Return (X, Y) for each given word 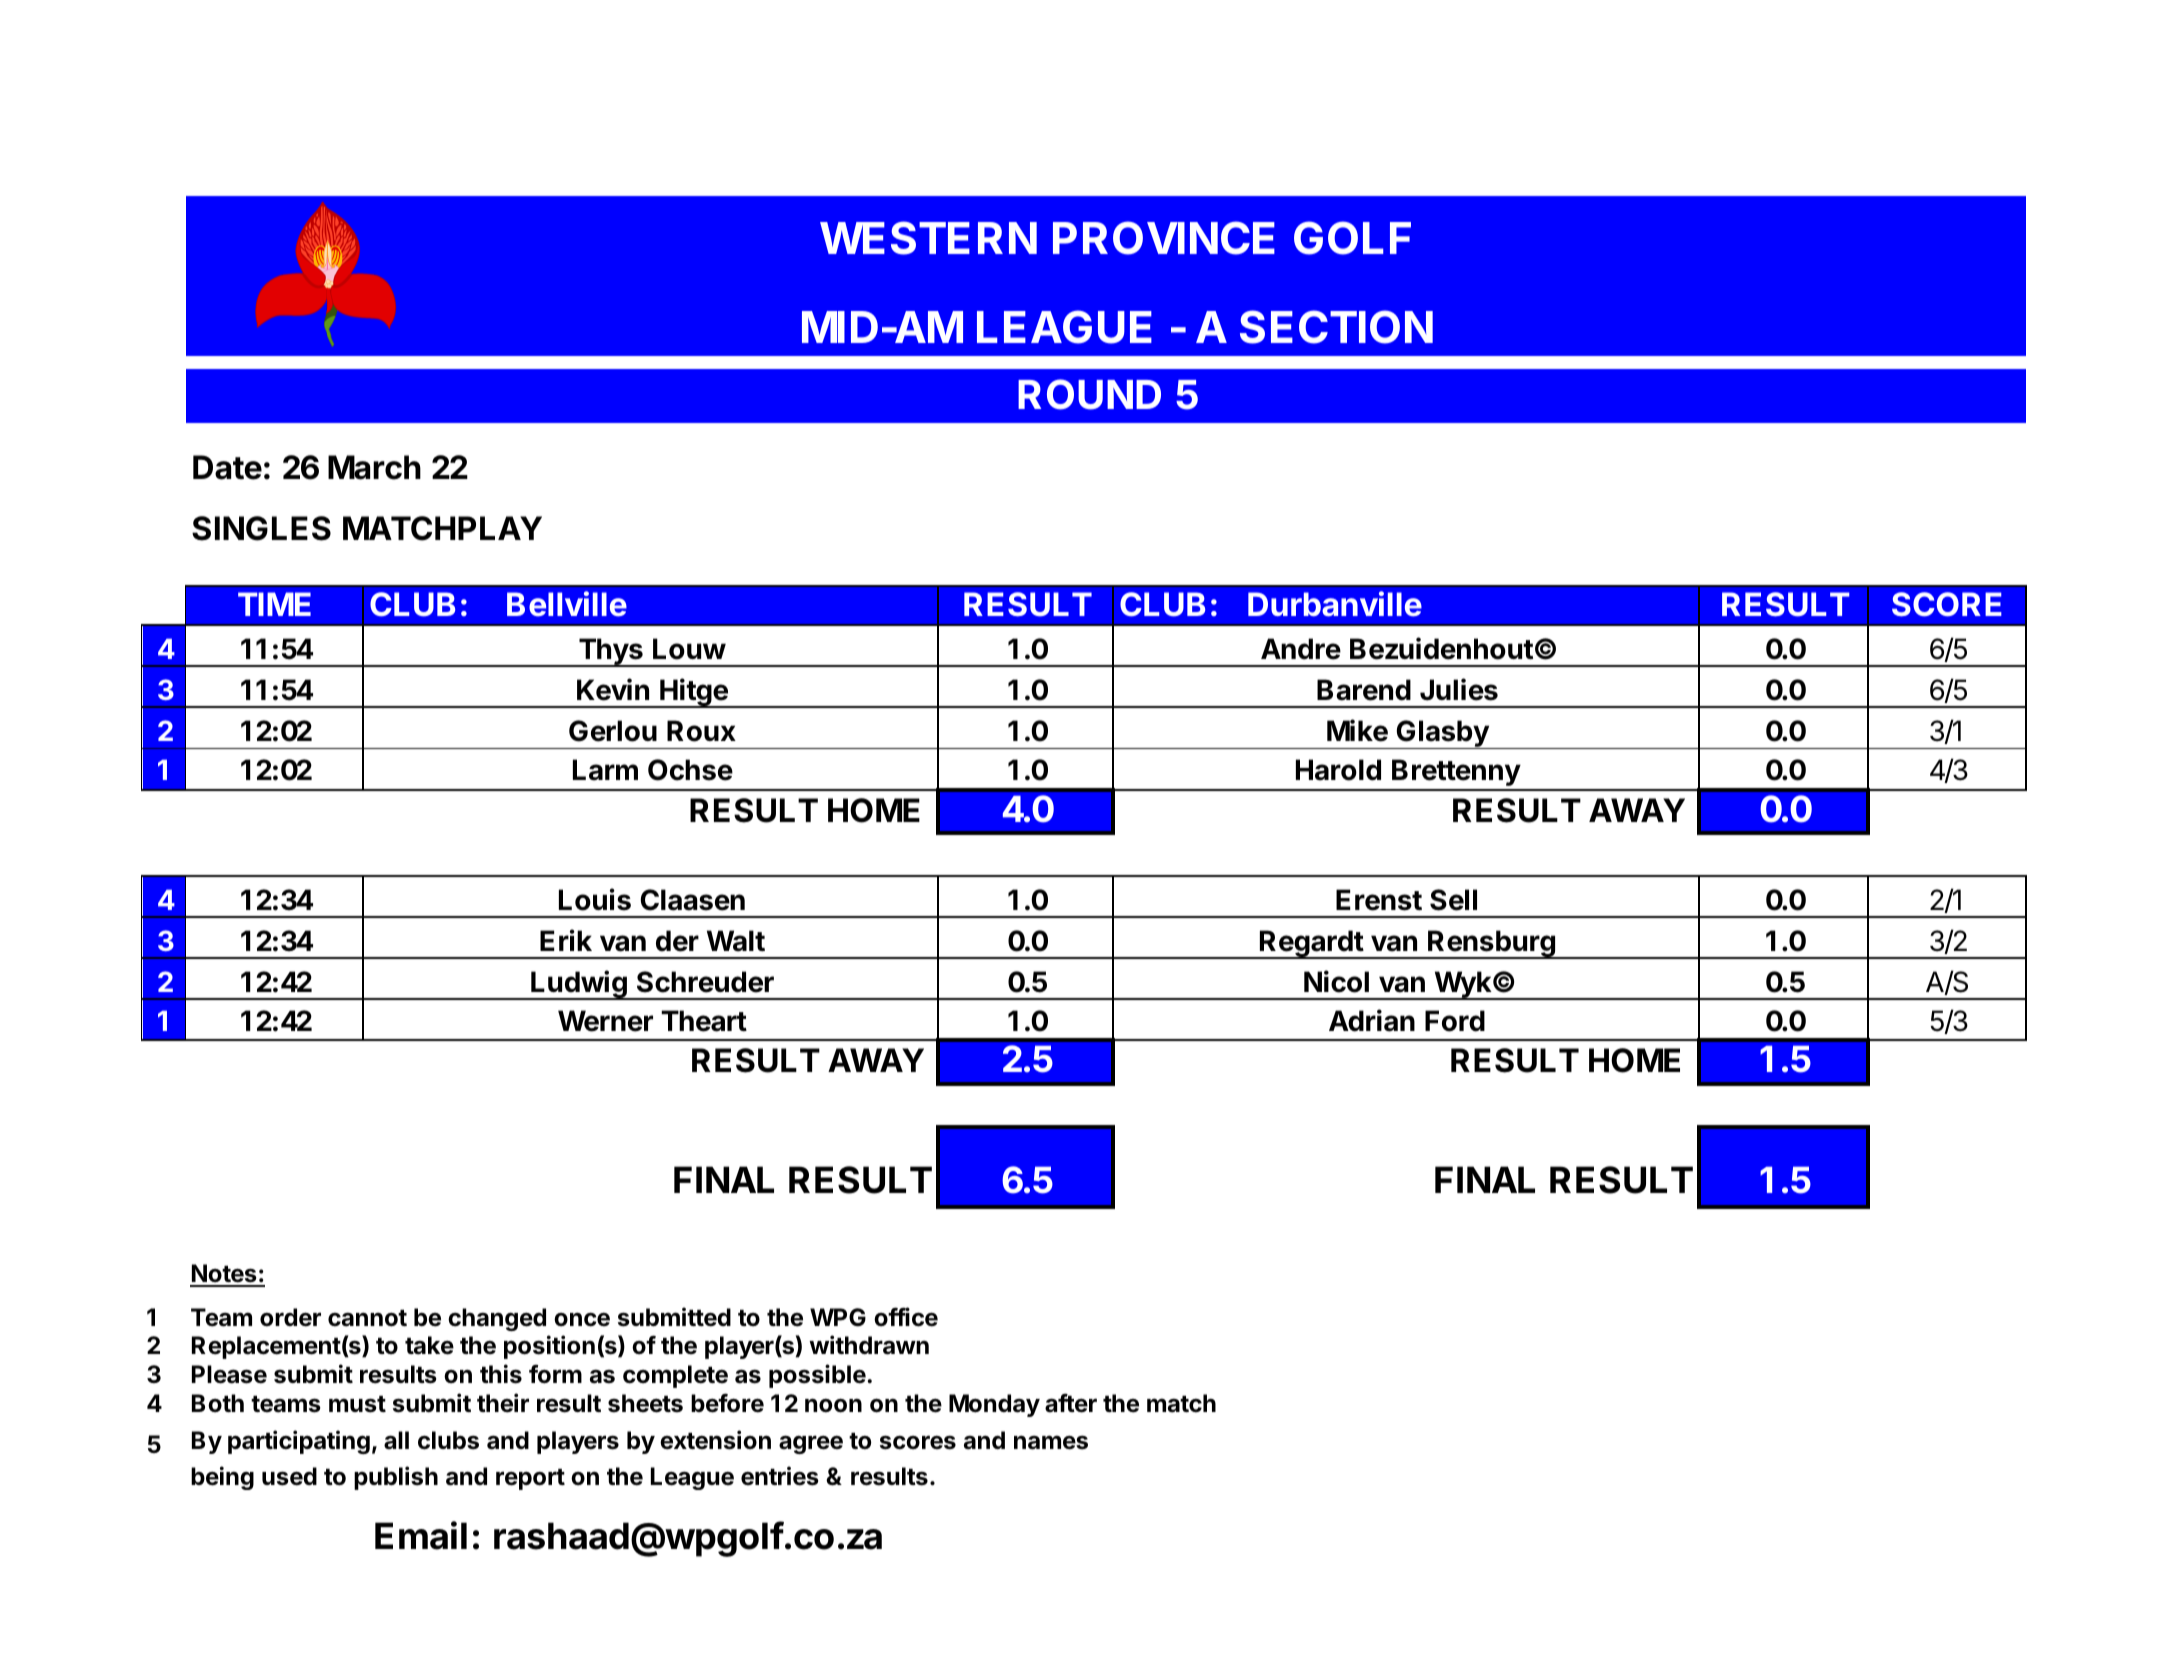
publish (396, 1478)
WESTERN (928, 238)
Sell (1453, 900)
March (374, 467)
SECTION (1336, 327)
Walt (736, 941)
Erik (566, 940)
